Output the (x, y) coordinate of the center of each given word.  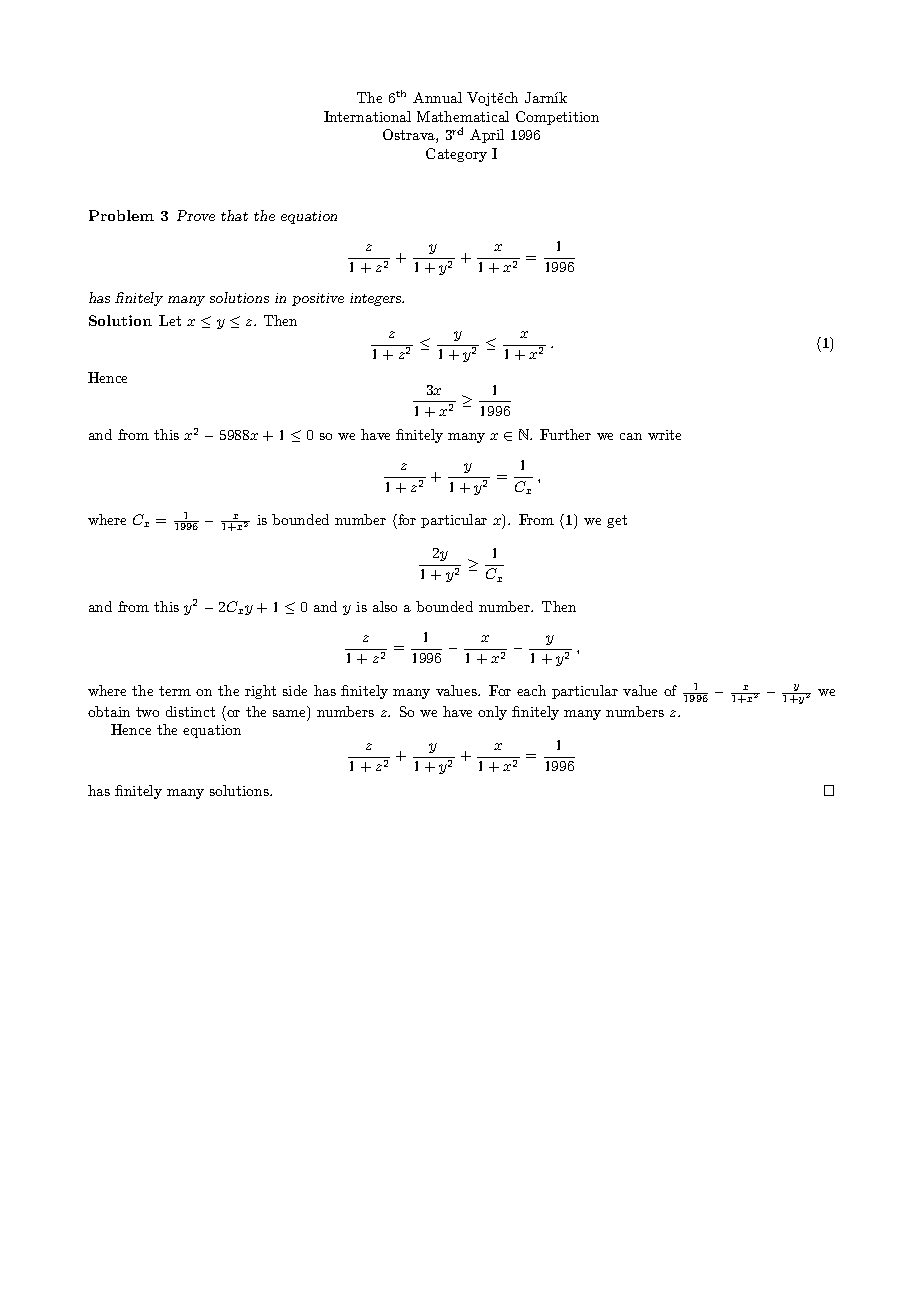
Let (170, 320)
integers (377, 299)
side (295, 690)
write (664, 435)
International (367, 116)
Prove (196, 215)
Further (565, 434)
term (175, 691)
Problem (121, 215)
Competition (557, 118)
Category (456, 155)
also (385, 606)
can (631, 436)
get (617, 521)
